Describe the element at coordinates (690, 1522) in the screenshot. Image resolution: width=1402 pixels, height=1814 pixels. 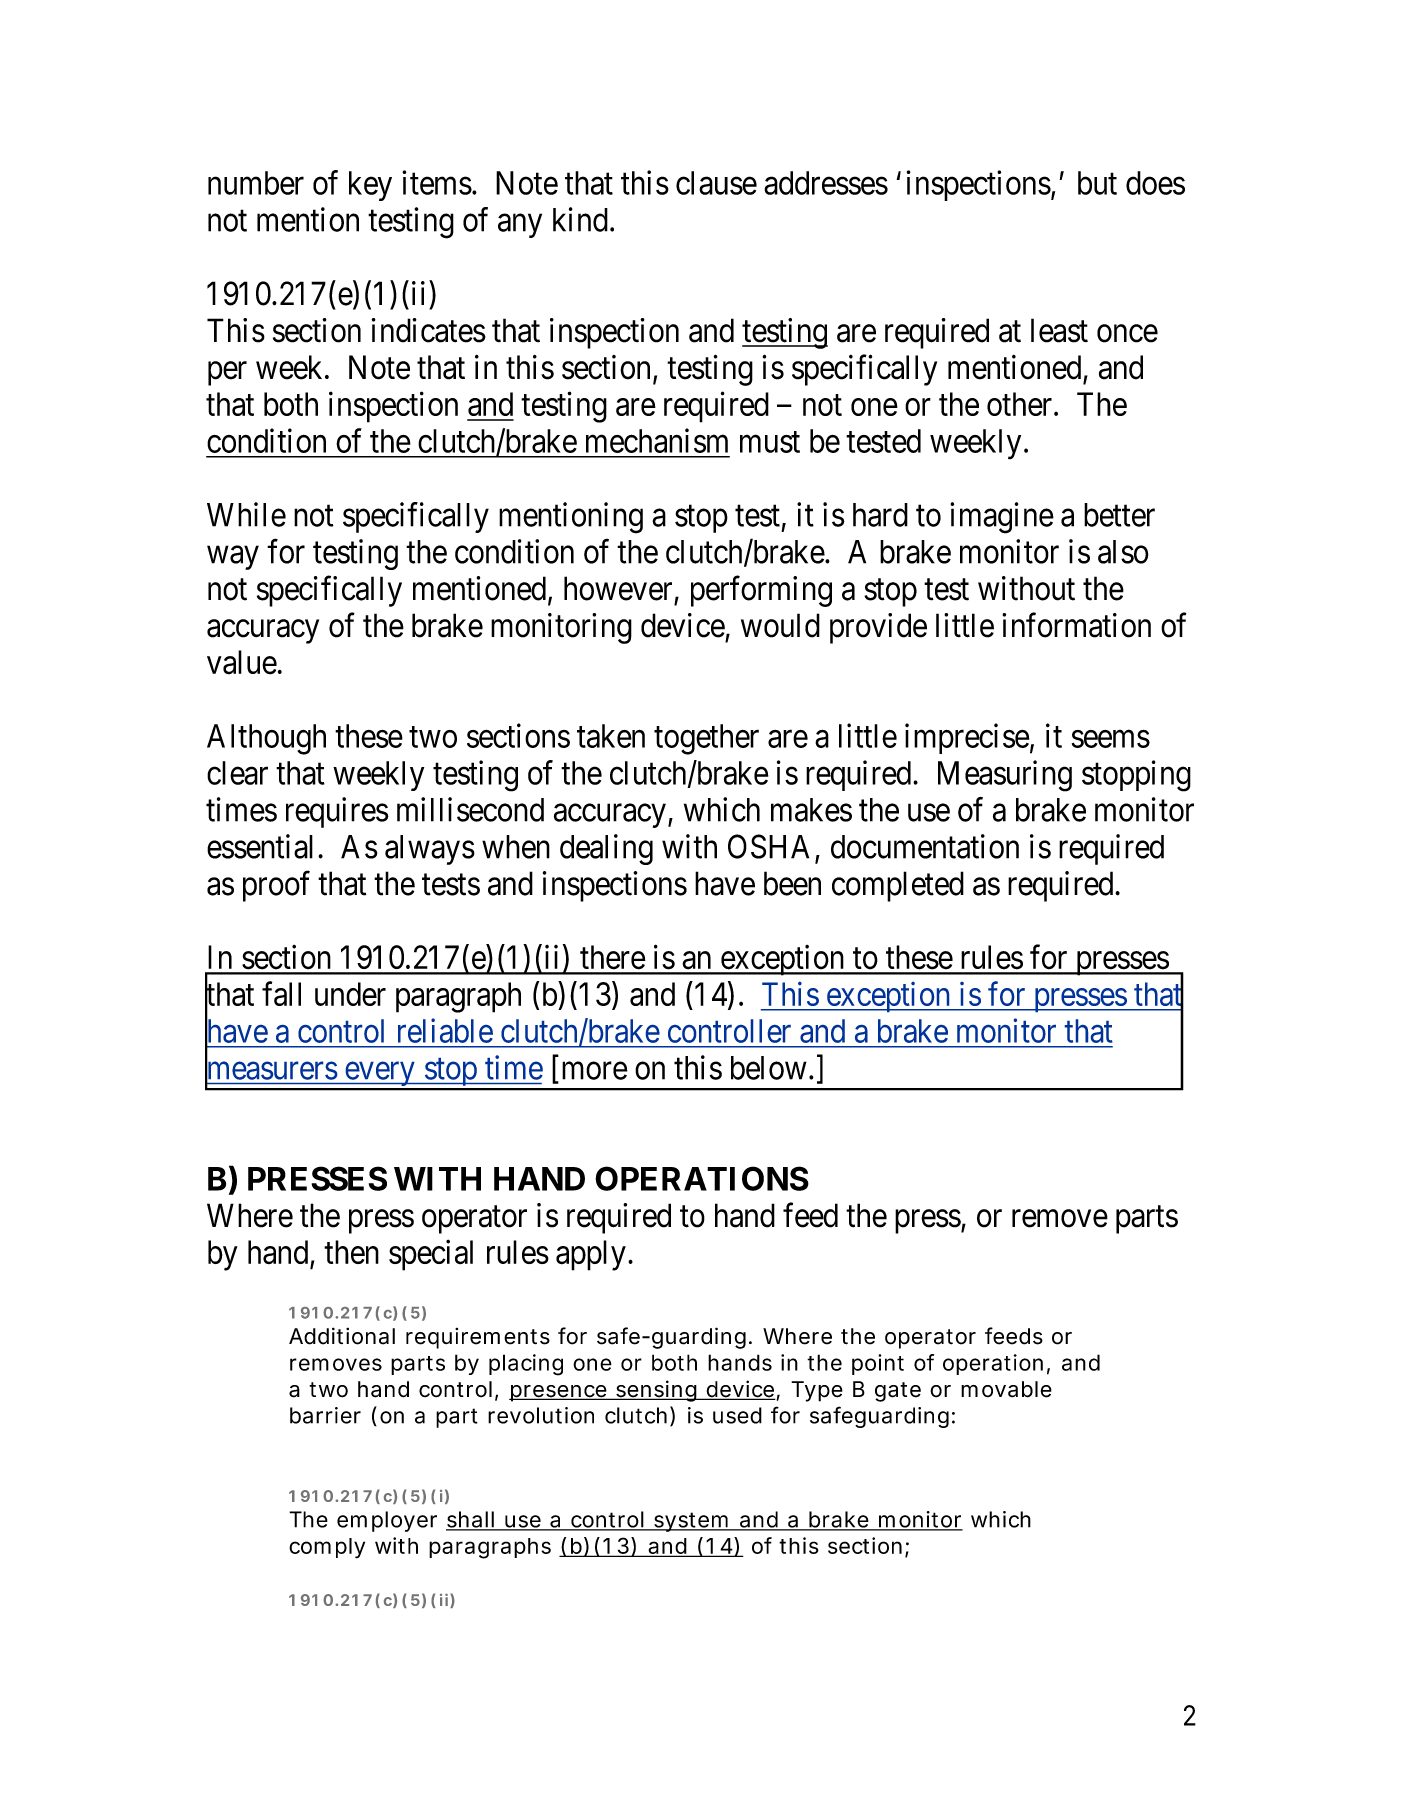
I see `system` at that location.
